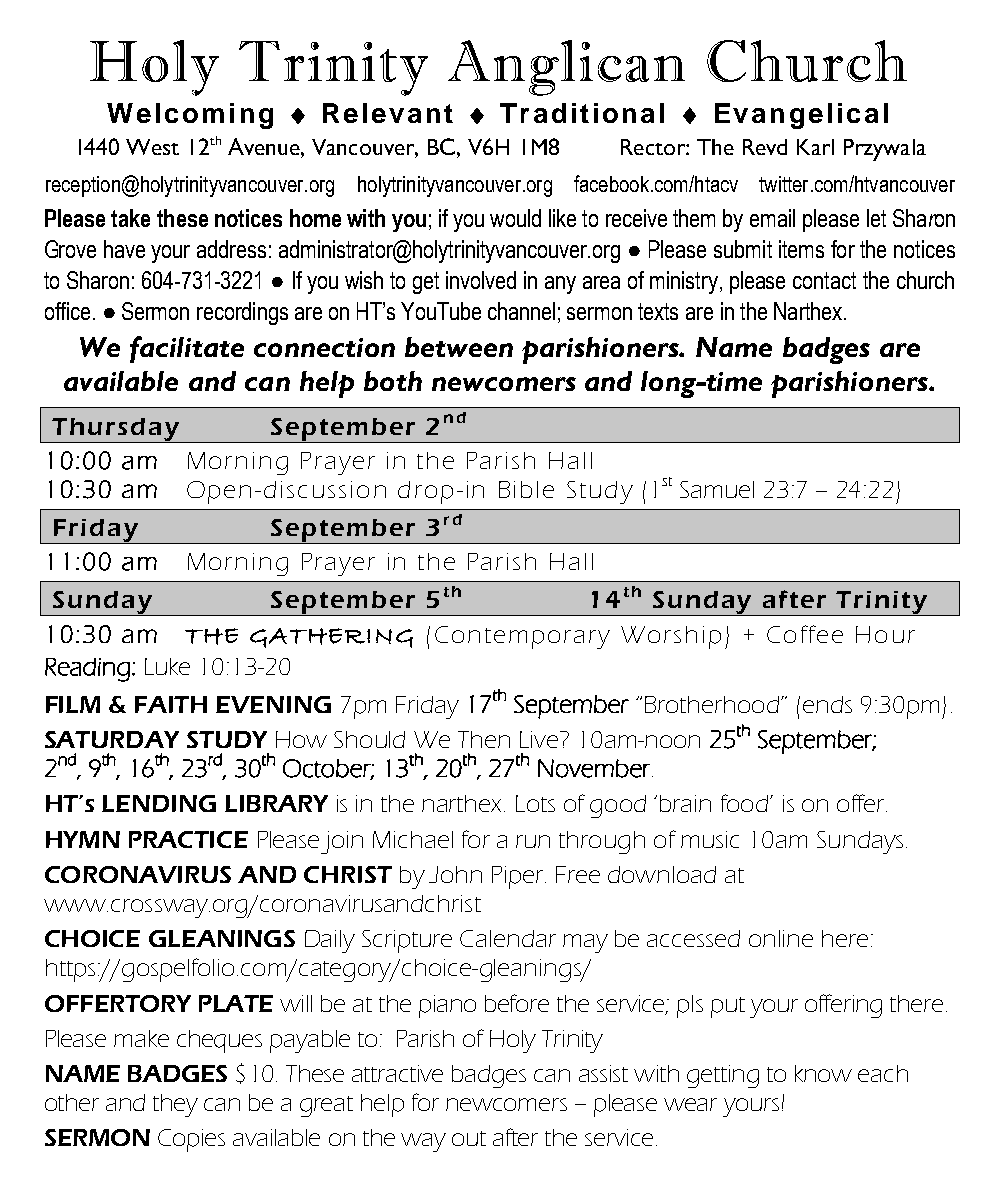 Image resolution: width=991 pixels, height=1204 pixels. What do you see at coordinates (484, 739) in the image?
I see `Then` at bounding box center [484, 739].
